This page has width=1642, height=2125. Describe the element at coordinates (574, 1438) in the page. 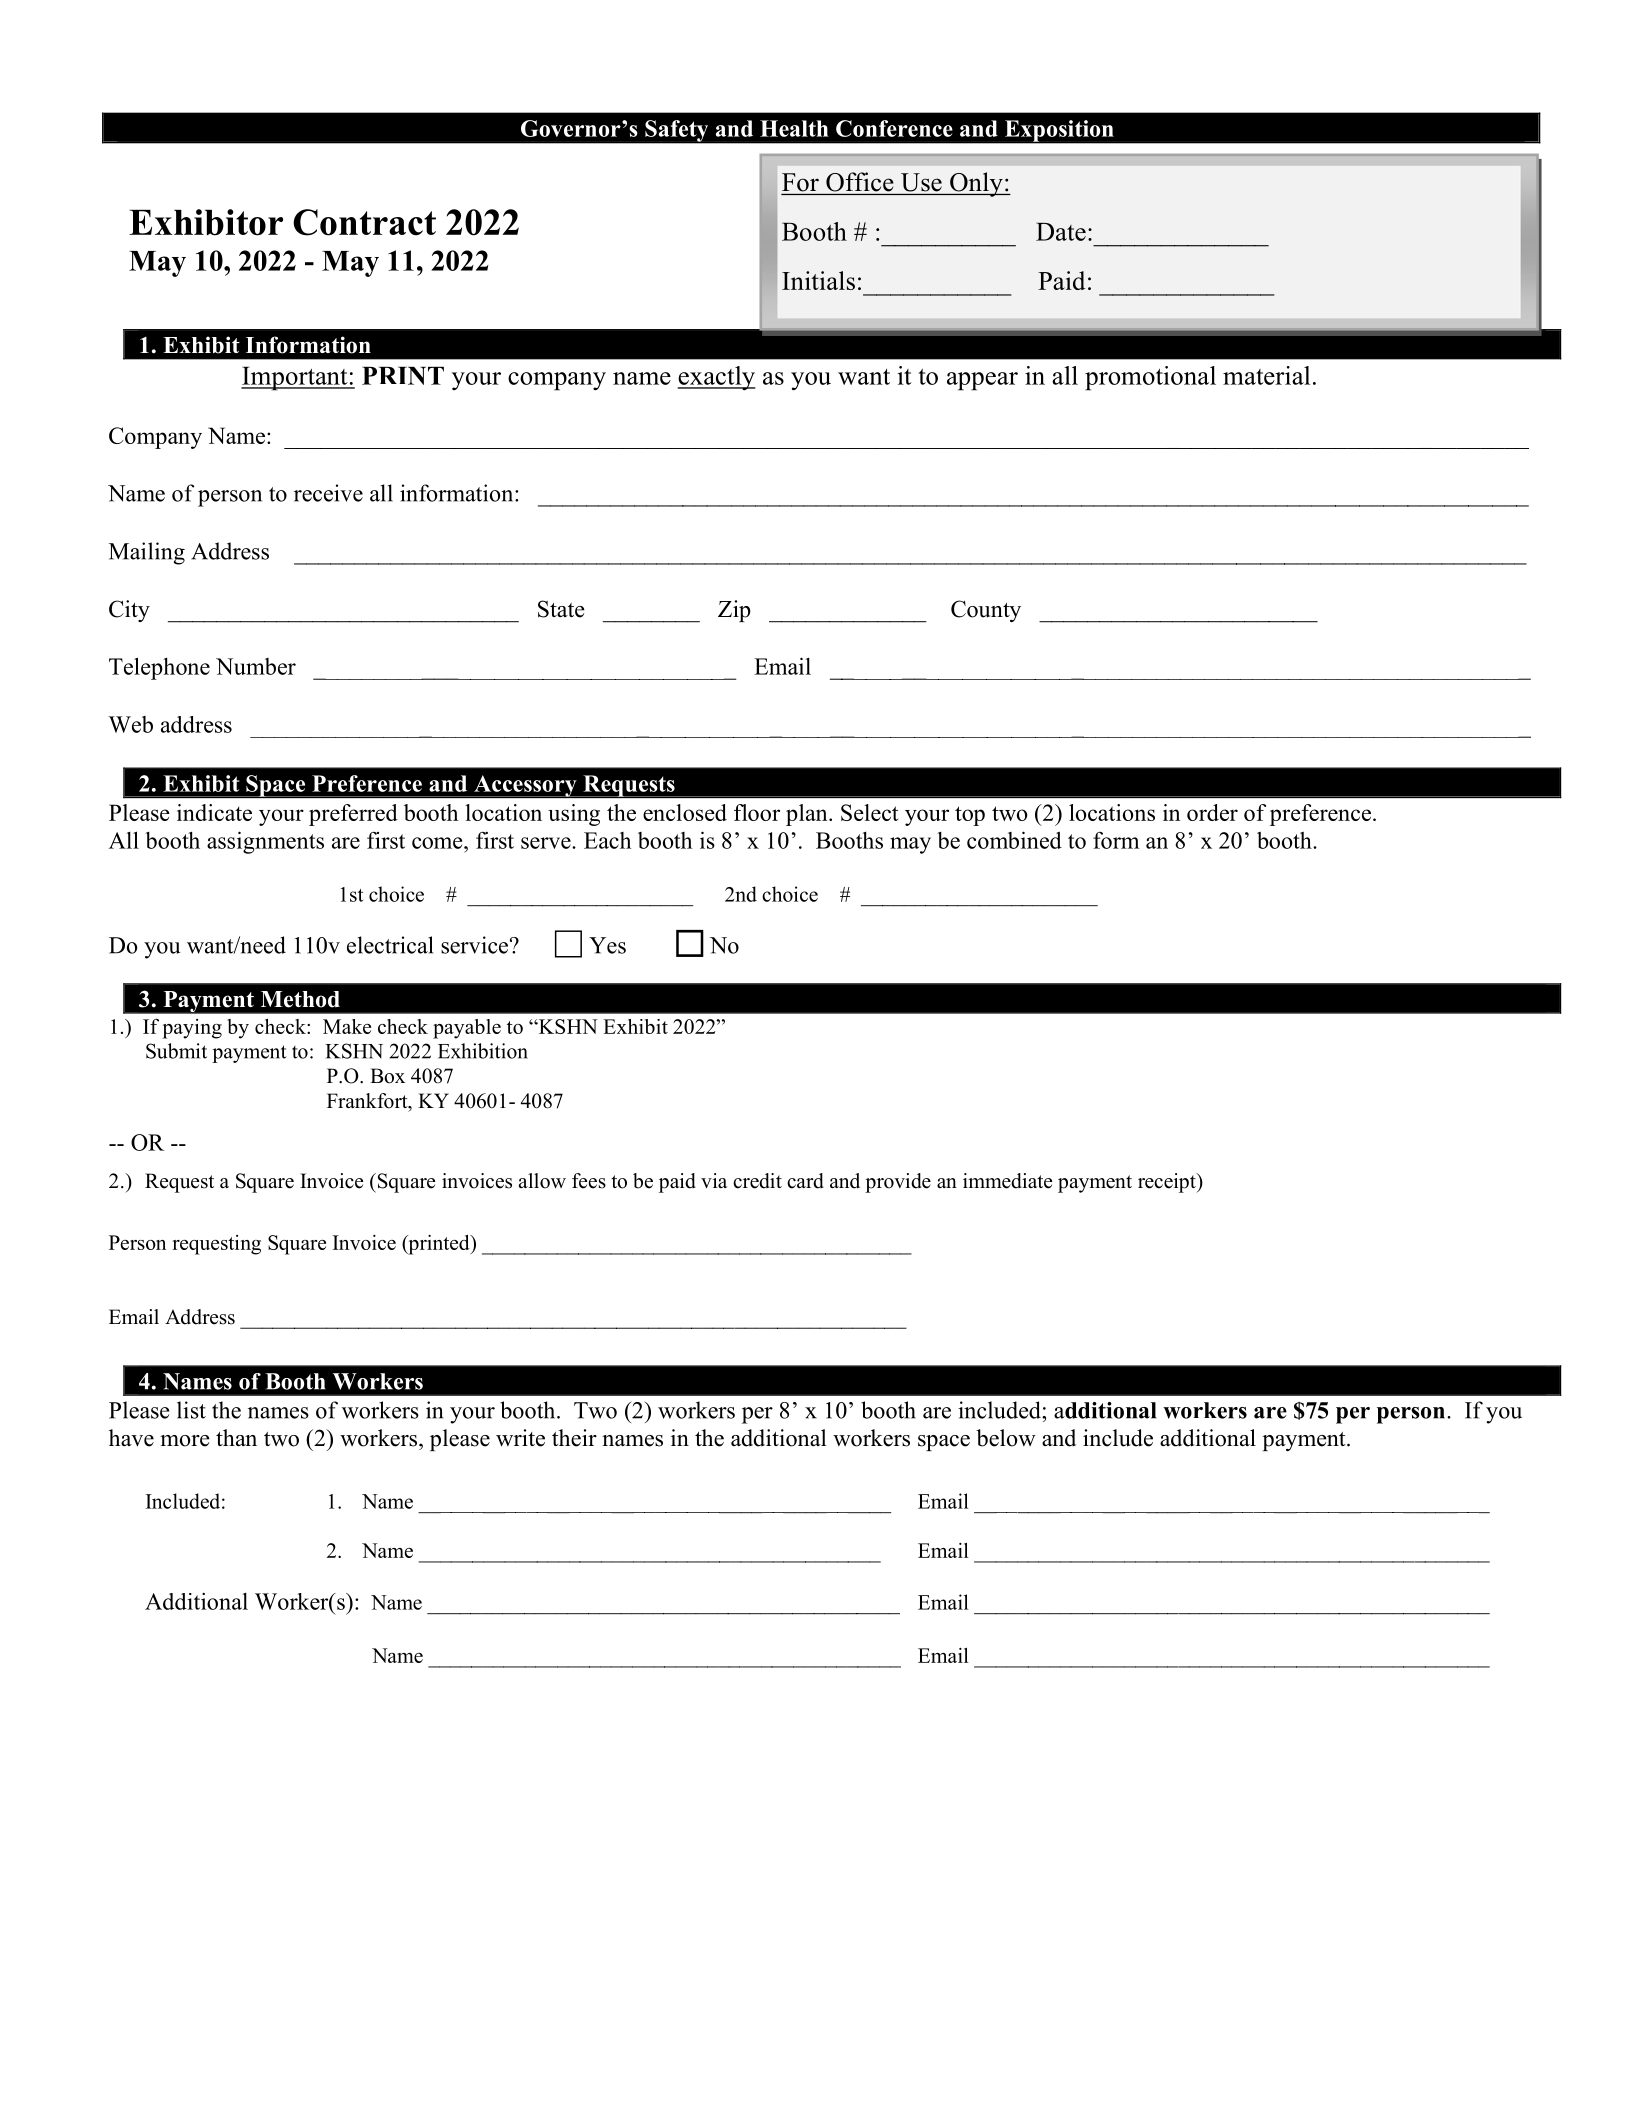

I see `their` at that location.
